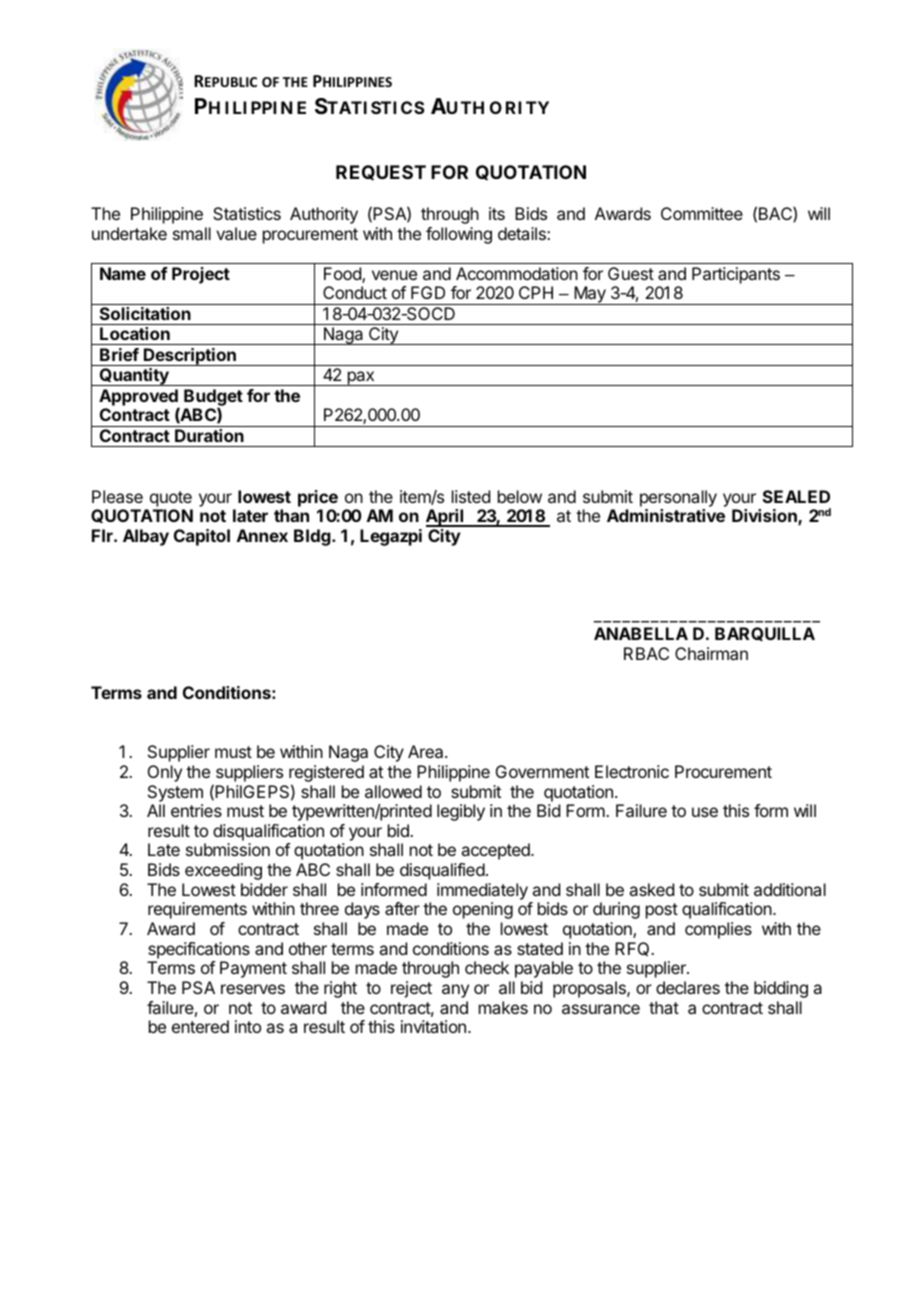 The image size is (924, 1308). Describe the element at coordinates (702, 213) in the screenshot. I see `Committee` at that location.
